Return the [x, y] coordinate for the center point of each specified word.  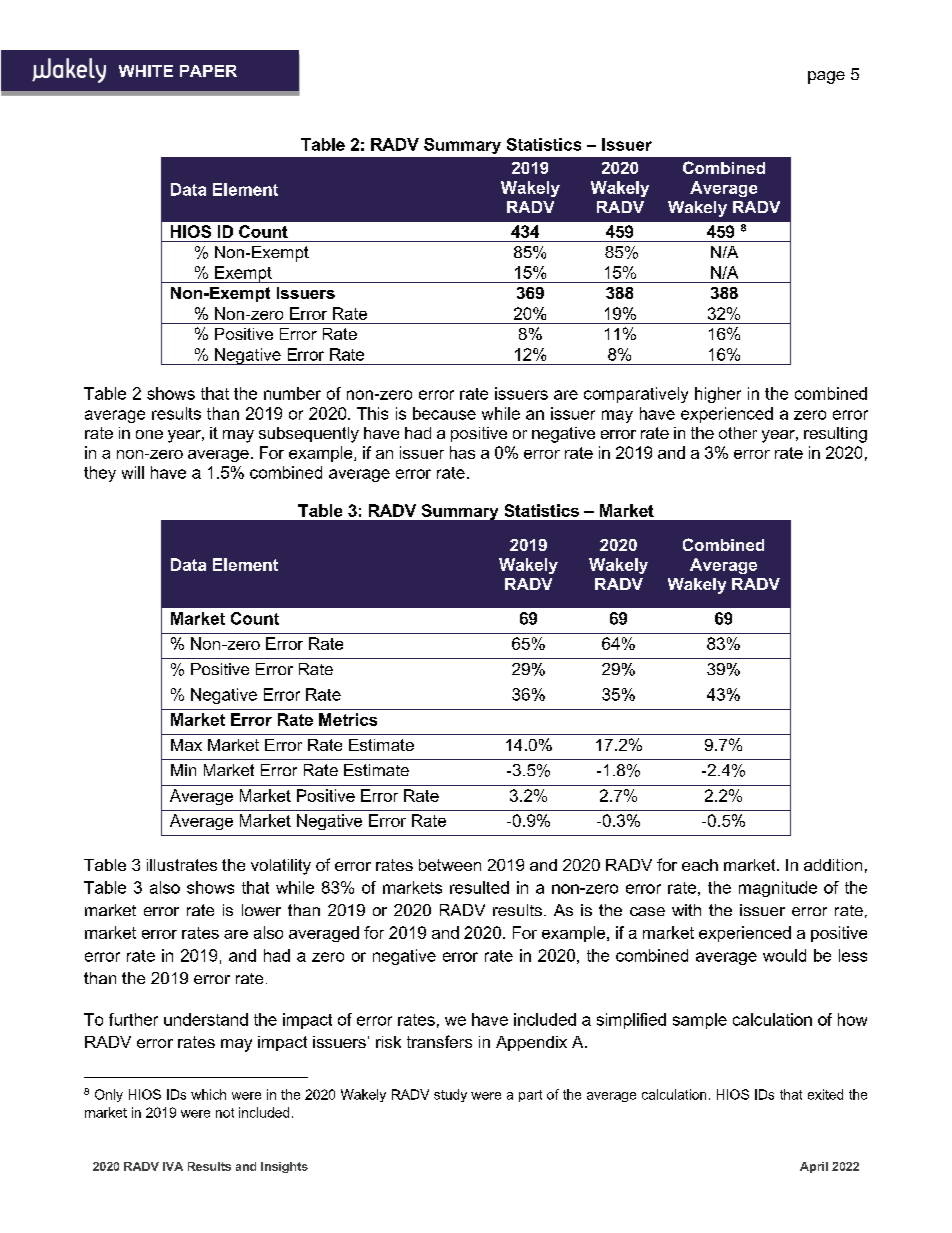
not [225, 1113]
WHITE [146, 71]
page [826, 77]
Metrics [348, 719]
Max [186, 745]
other [738, 433]
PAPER [208, 71]
